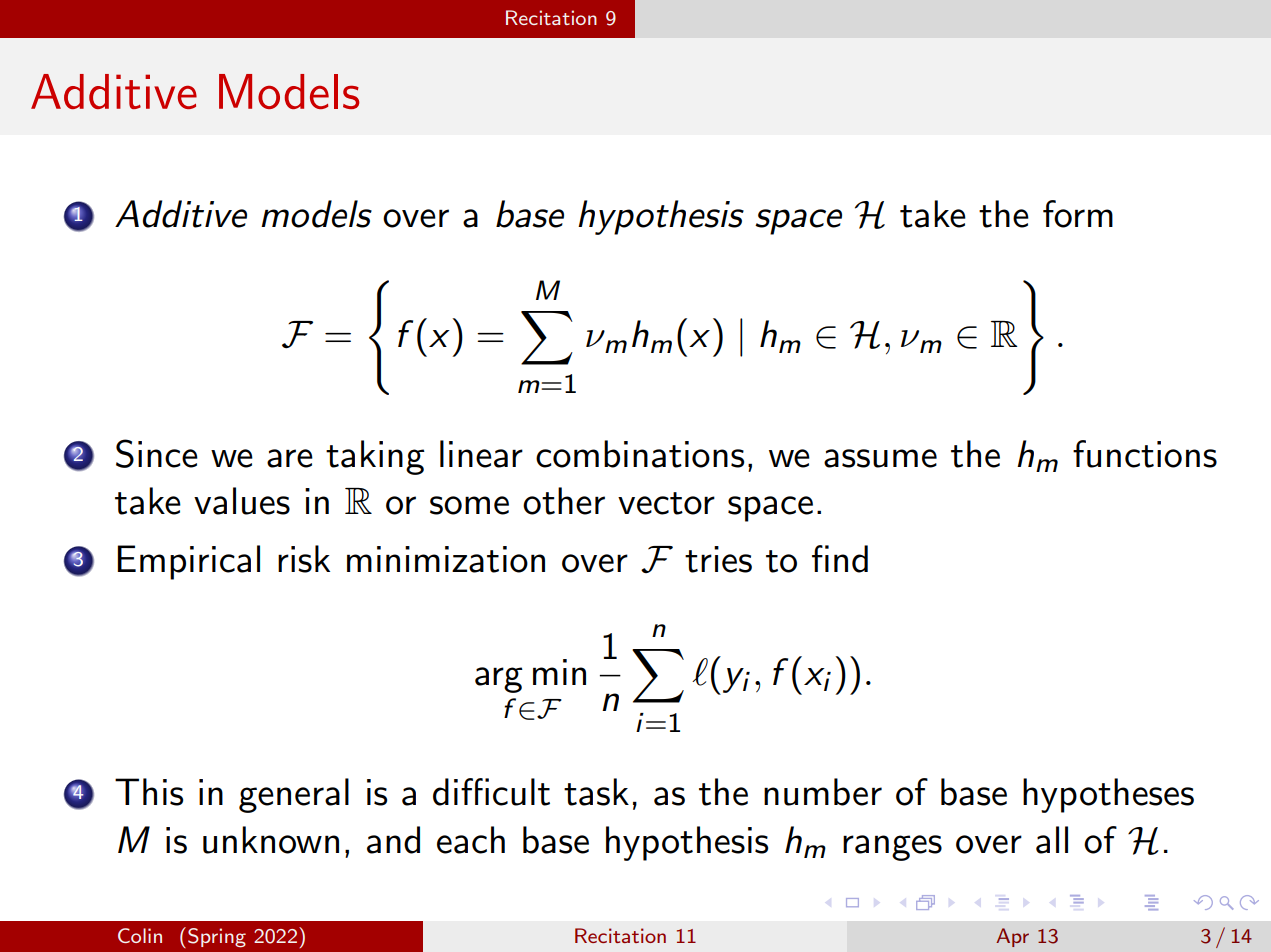  What do you see at coordinates (217, 938) in the image?
I see `Spring` at bounding box center [217, 938].
